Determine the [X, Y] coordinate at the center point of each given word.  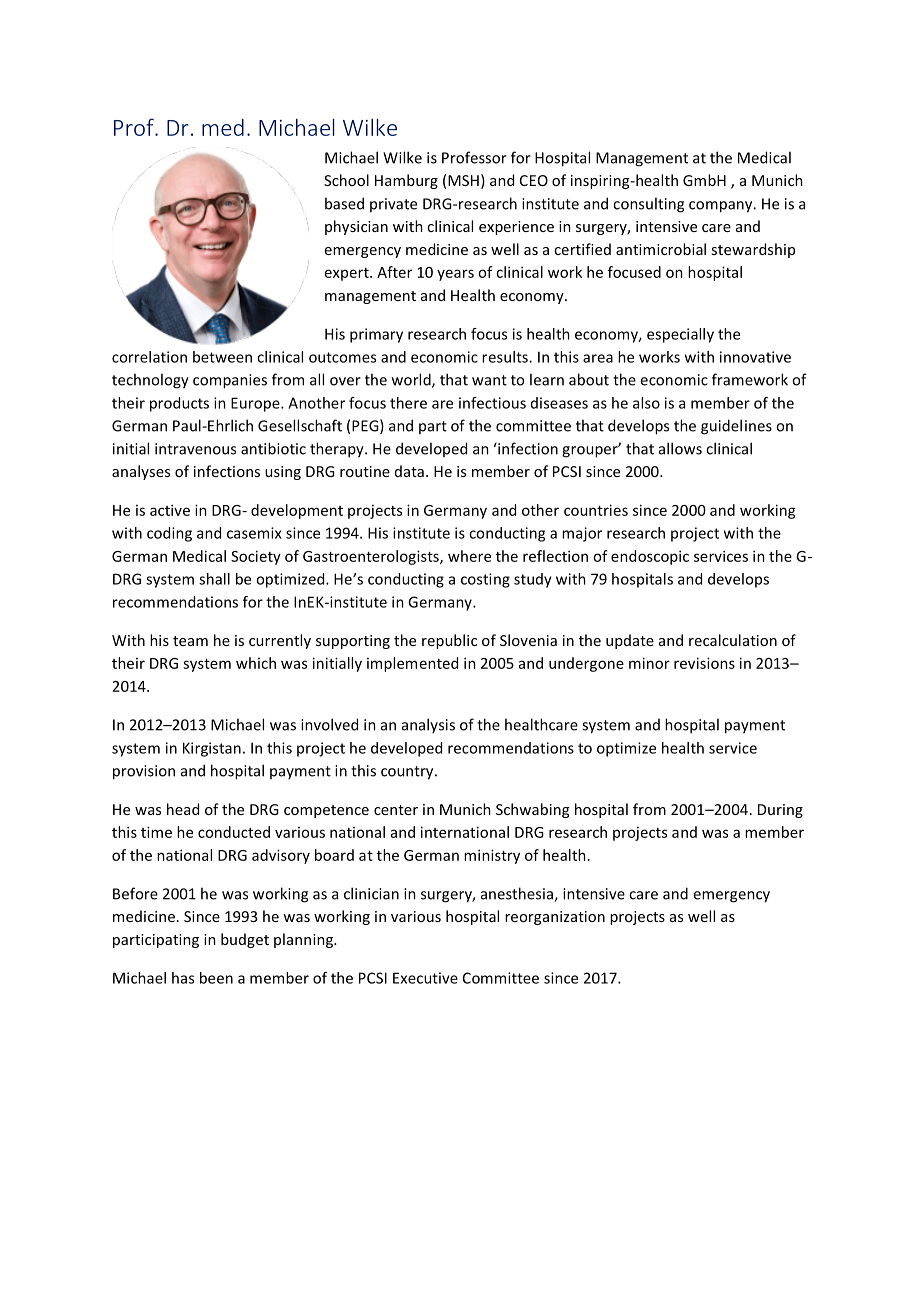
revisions [704, 663]
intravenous [195, 449]
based [344, 203]
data [409, 471]
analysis [428, 725]
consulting [648, 205]
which [256, 663]
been [216, 978]
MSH [463, 180]
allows [680, 448]
